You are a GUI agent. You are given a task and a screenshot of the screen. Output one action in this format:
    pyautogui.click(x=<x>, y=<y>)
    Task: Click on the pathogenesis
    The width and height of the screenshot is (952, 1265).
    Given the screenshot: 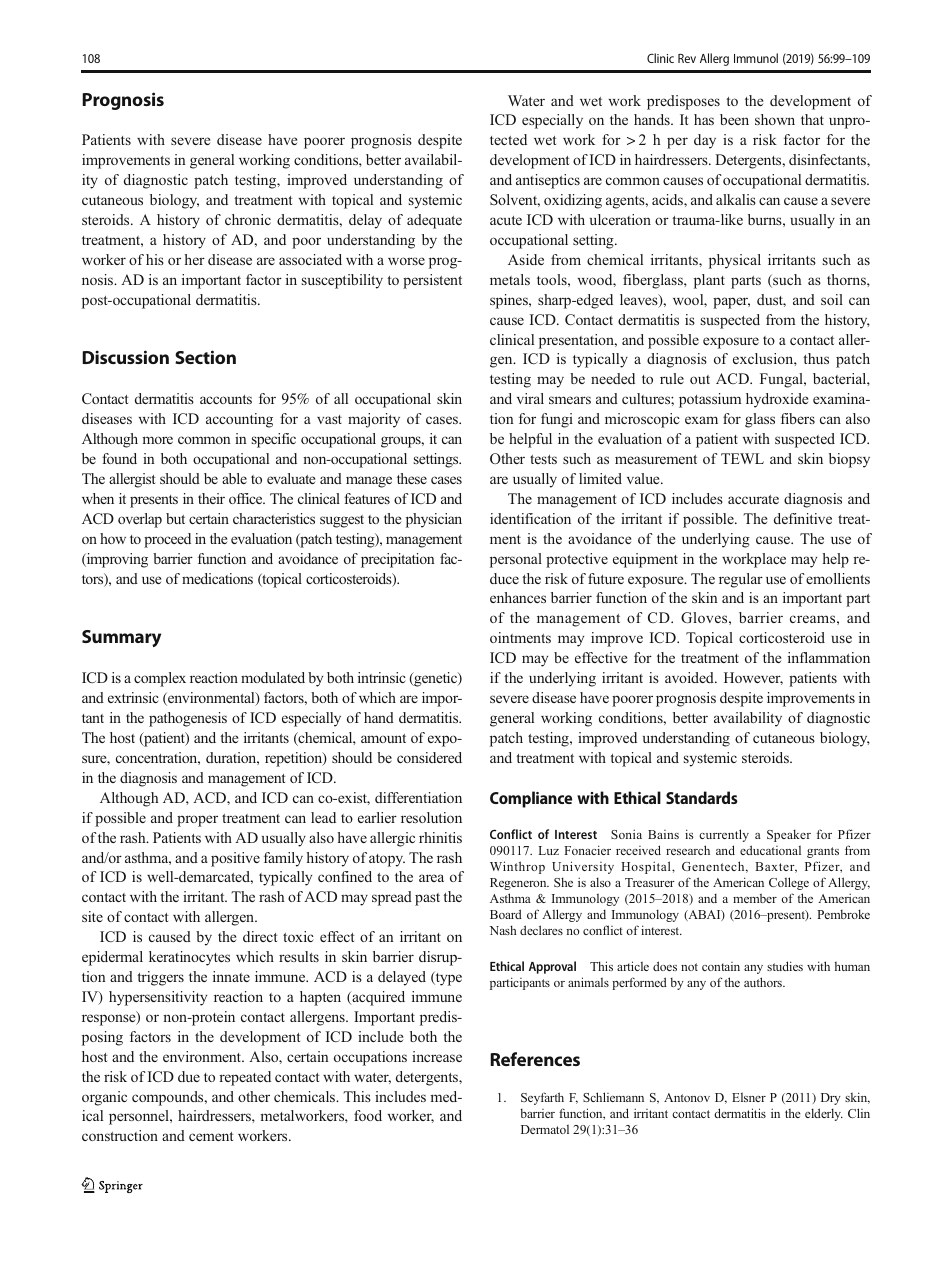 What is the action you would take?
    pyautogui.click(x=188, y=719)
